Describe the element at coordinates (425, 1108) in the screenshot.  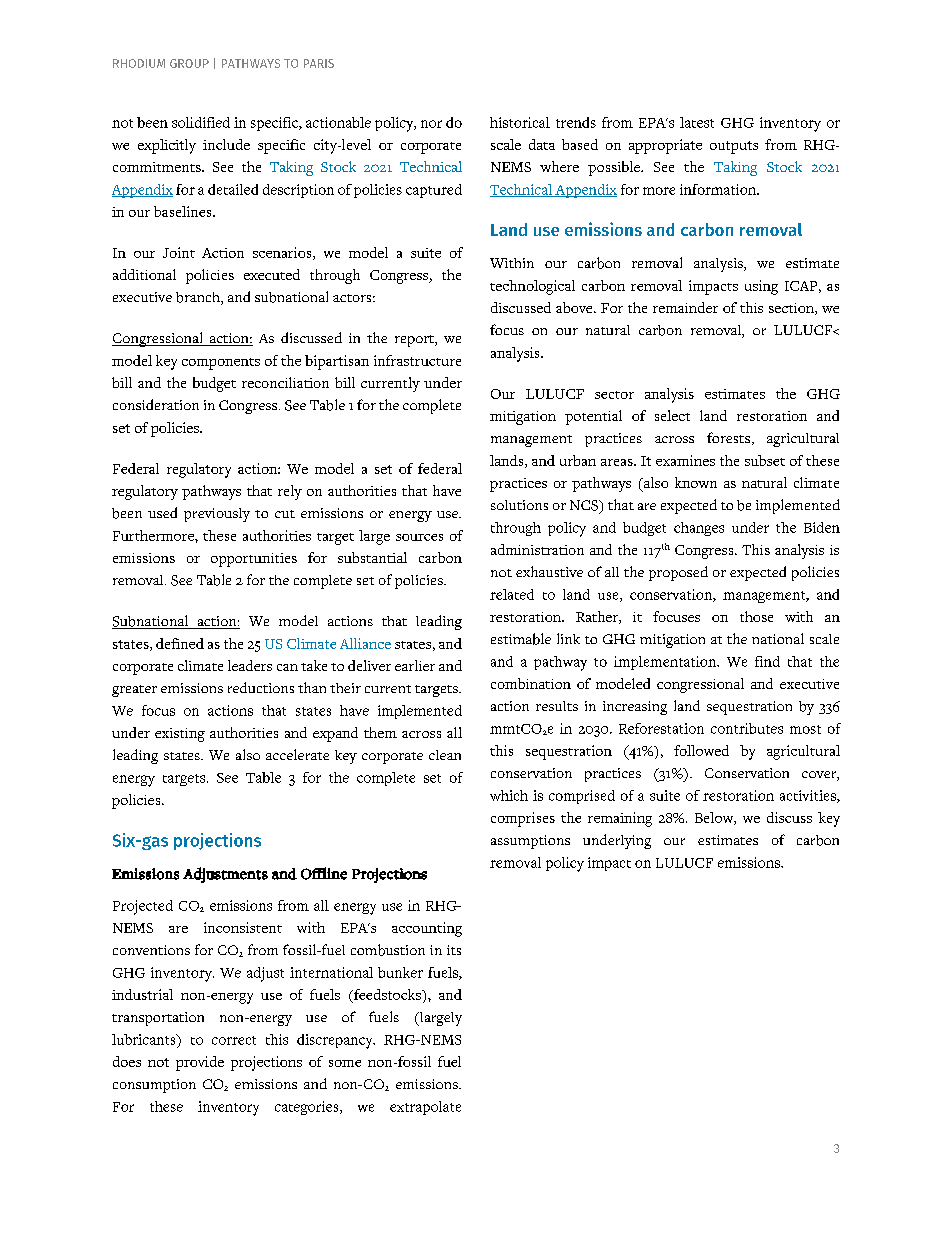
I see `extrapolate` at that location.
